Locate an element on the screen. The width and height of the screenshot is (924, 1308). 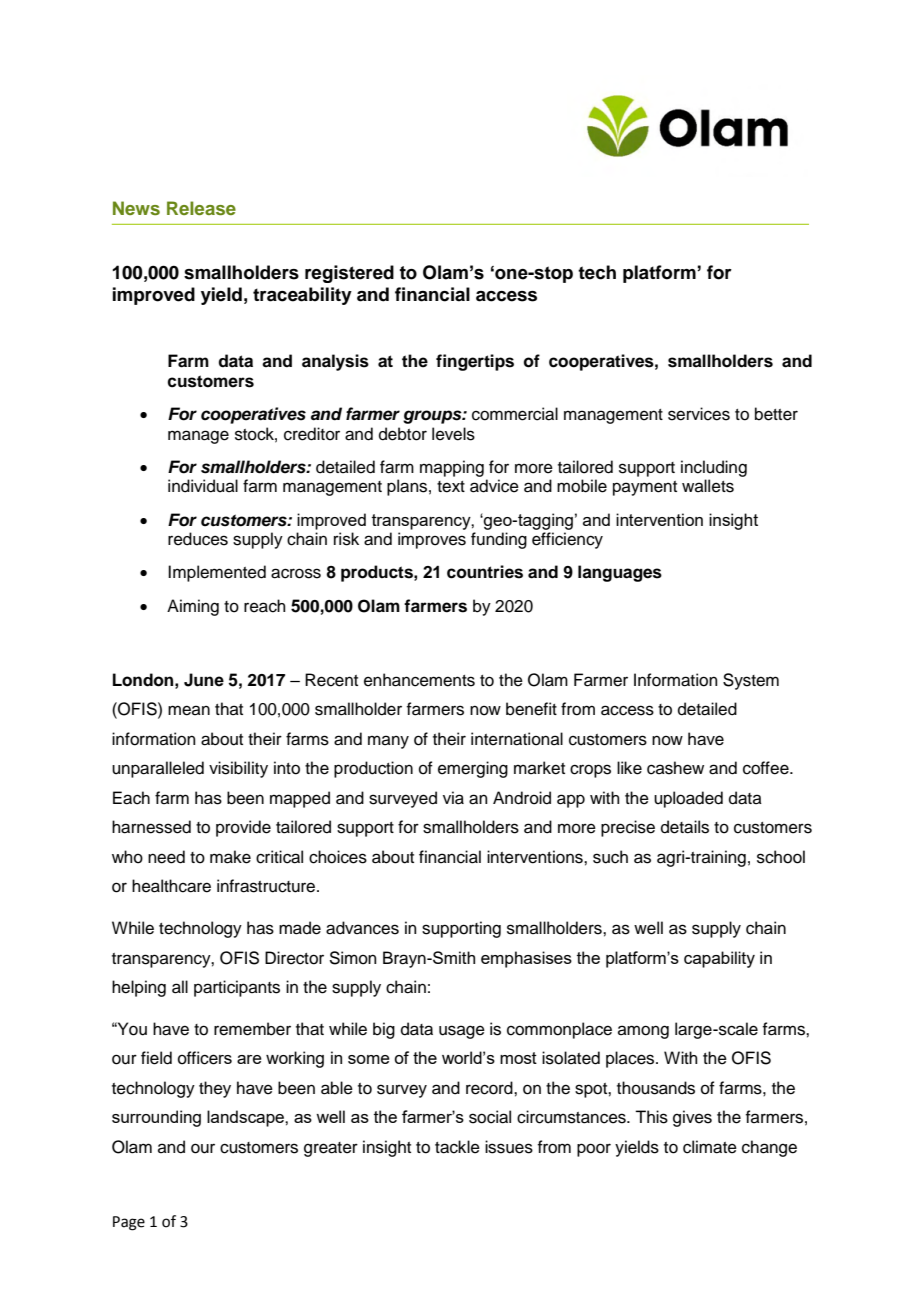
Page is located at coordinates (129, 1223).
